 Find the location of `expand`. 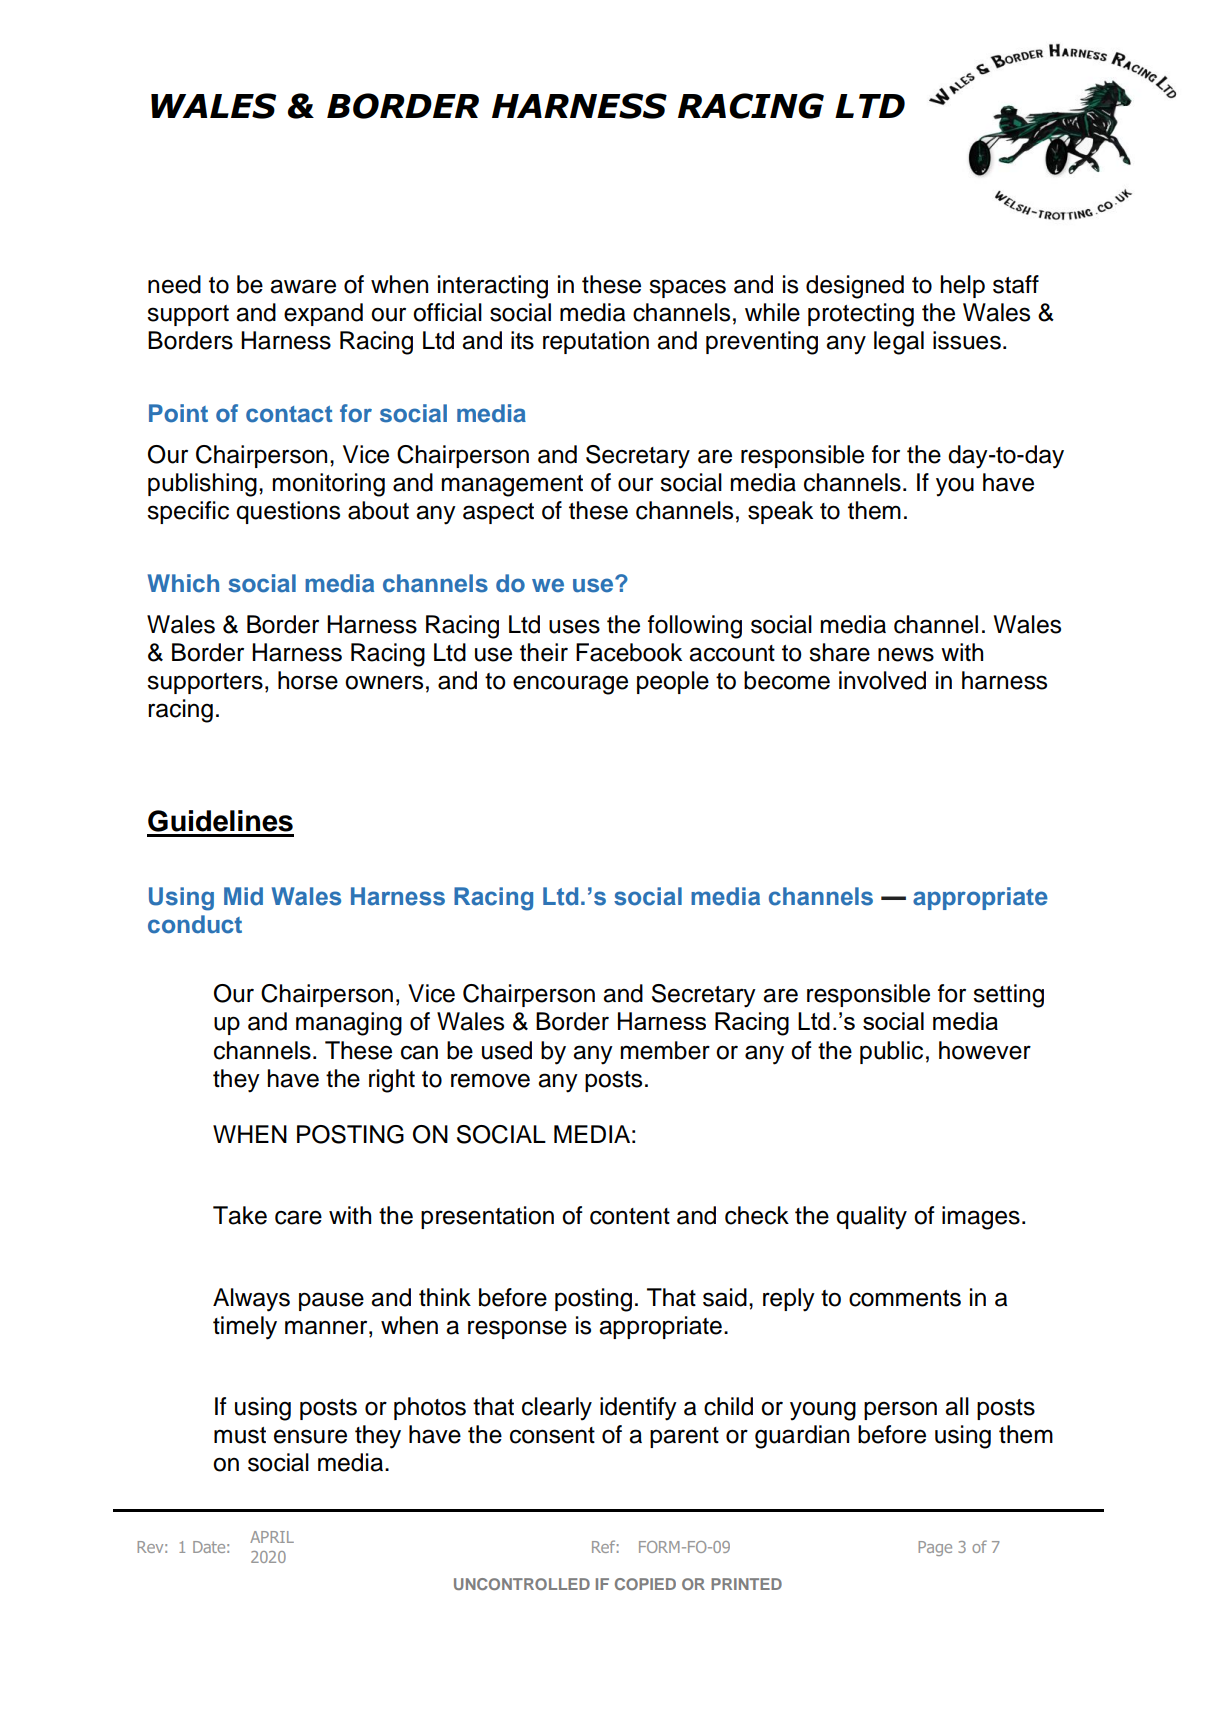

expand is located at coordinates (323, 314).
